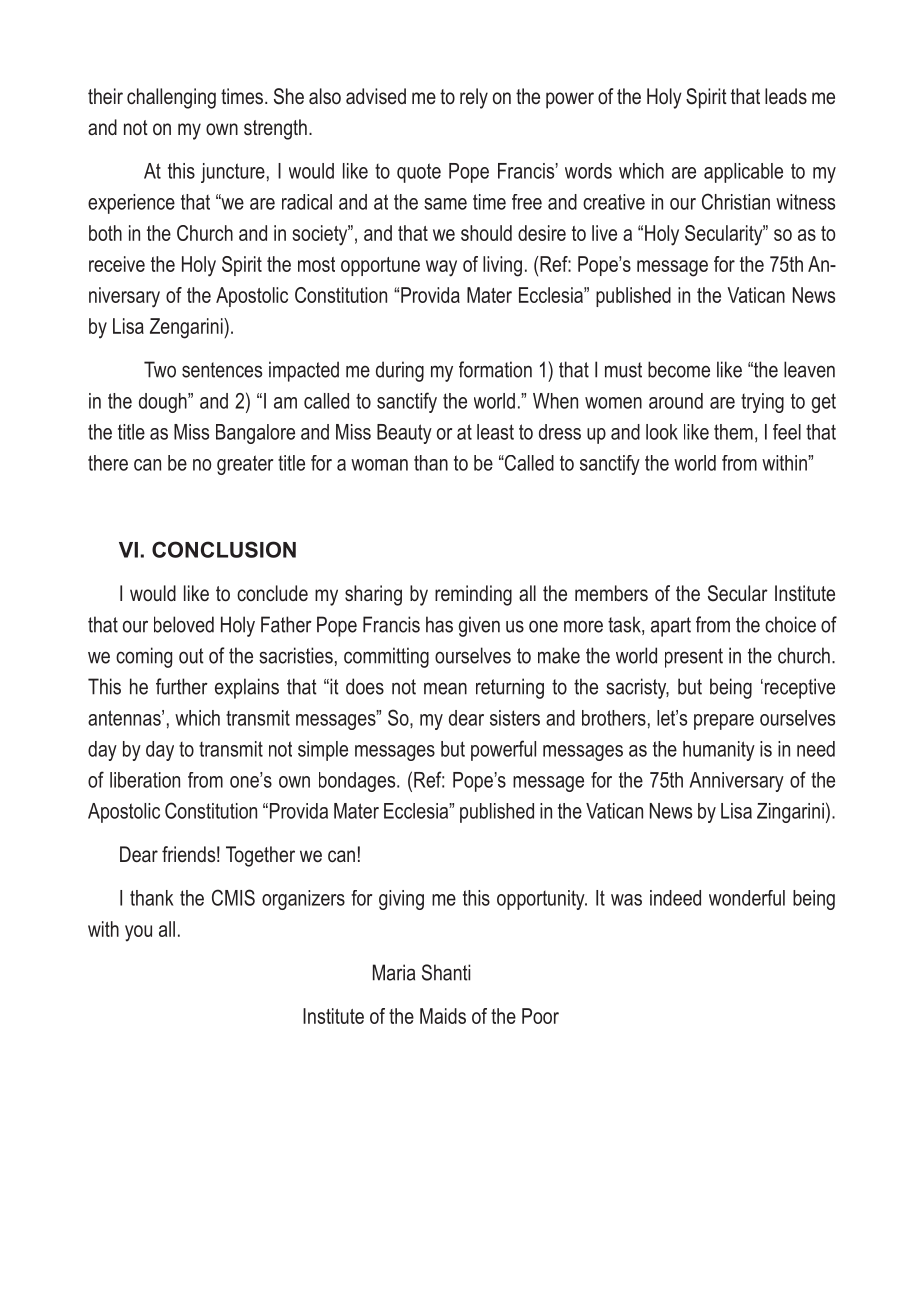 The image size is (924, 1308). Describe the element at coordinates (694, 658) in the screenshot. I see `present` at that location.
